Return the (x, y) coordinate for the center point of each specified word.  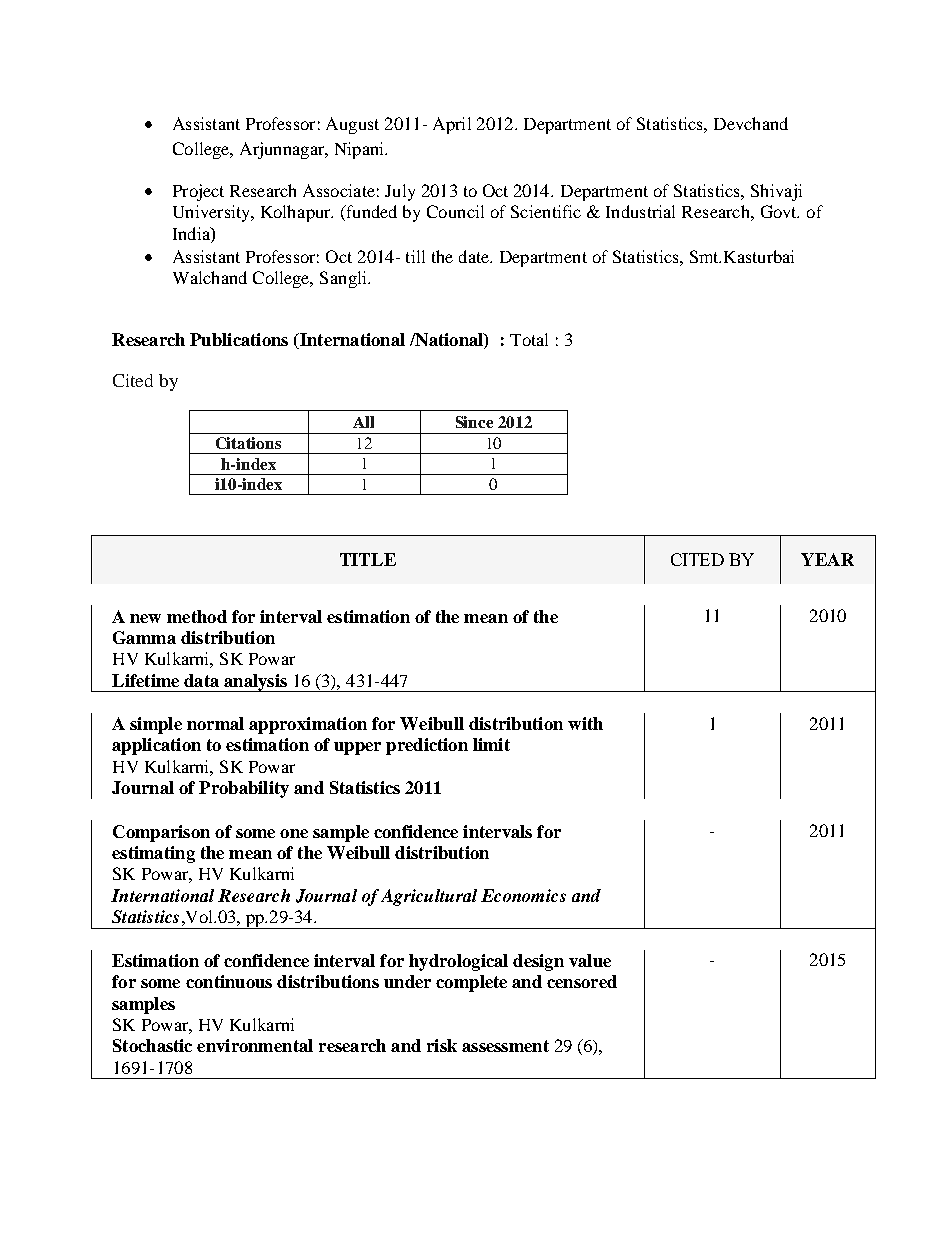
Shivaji (776, 192)
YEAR (827, 559)
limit (491, 744)
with (585, 723)
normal (215, 723)
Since (474, 422)
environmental (255, 1045)
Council (455, 211)
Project (198, 192)
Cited (133, 380)
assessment (505, 1046)
